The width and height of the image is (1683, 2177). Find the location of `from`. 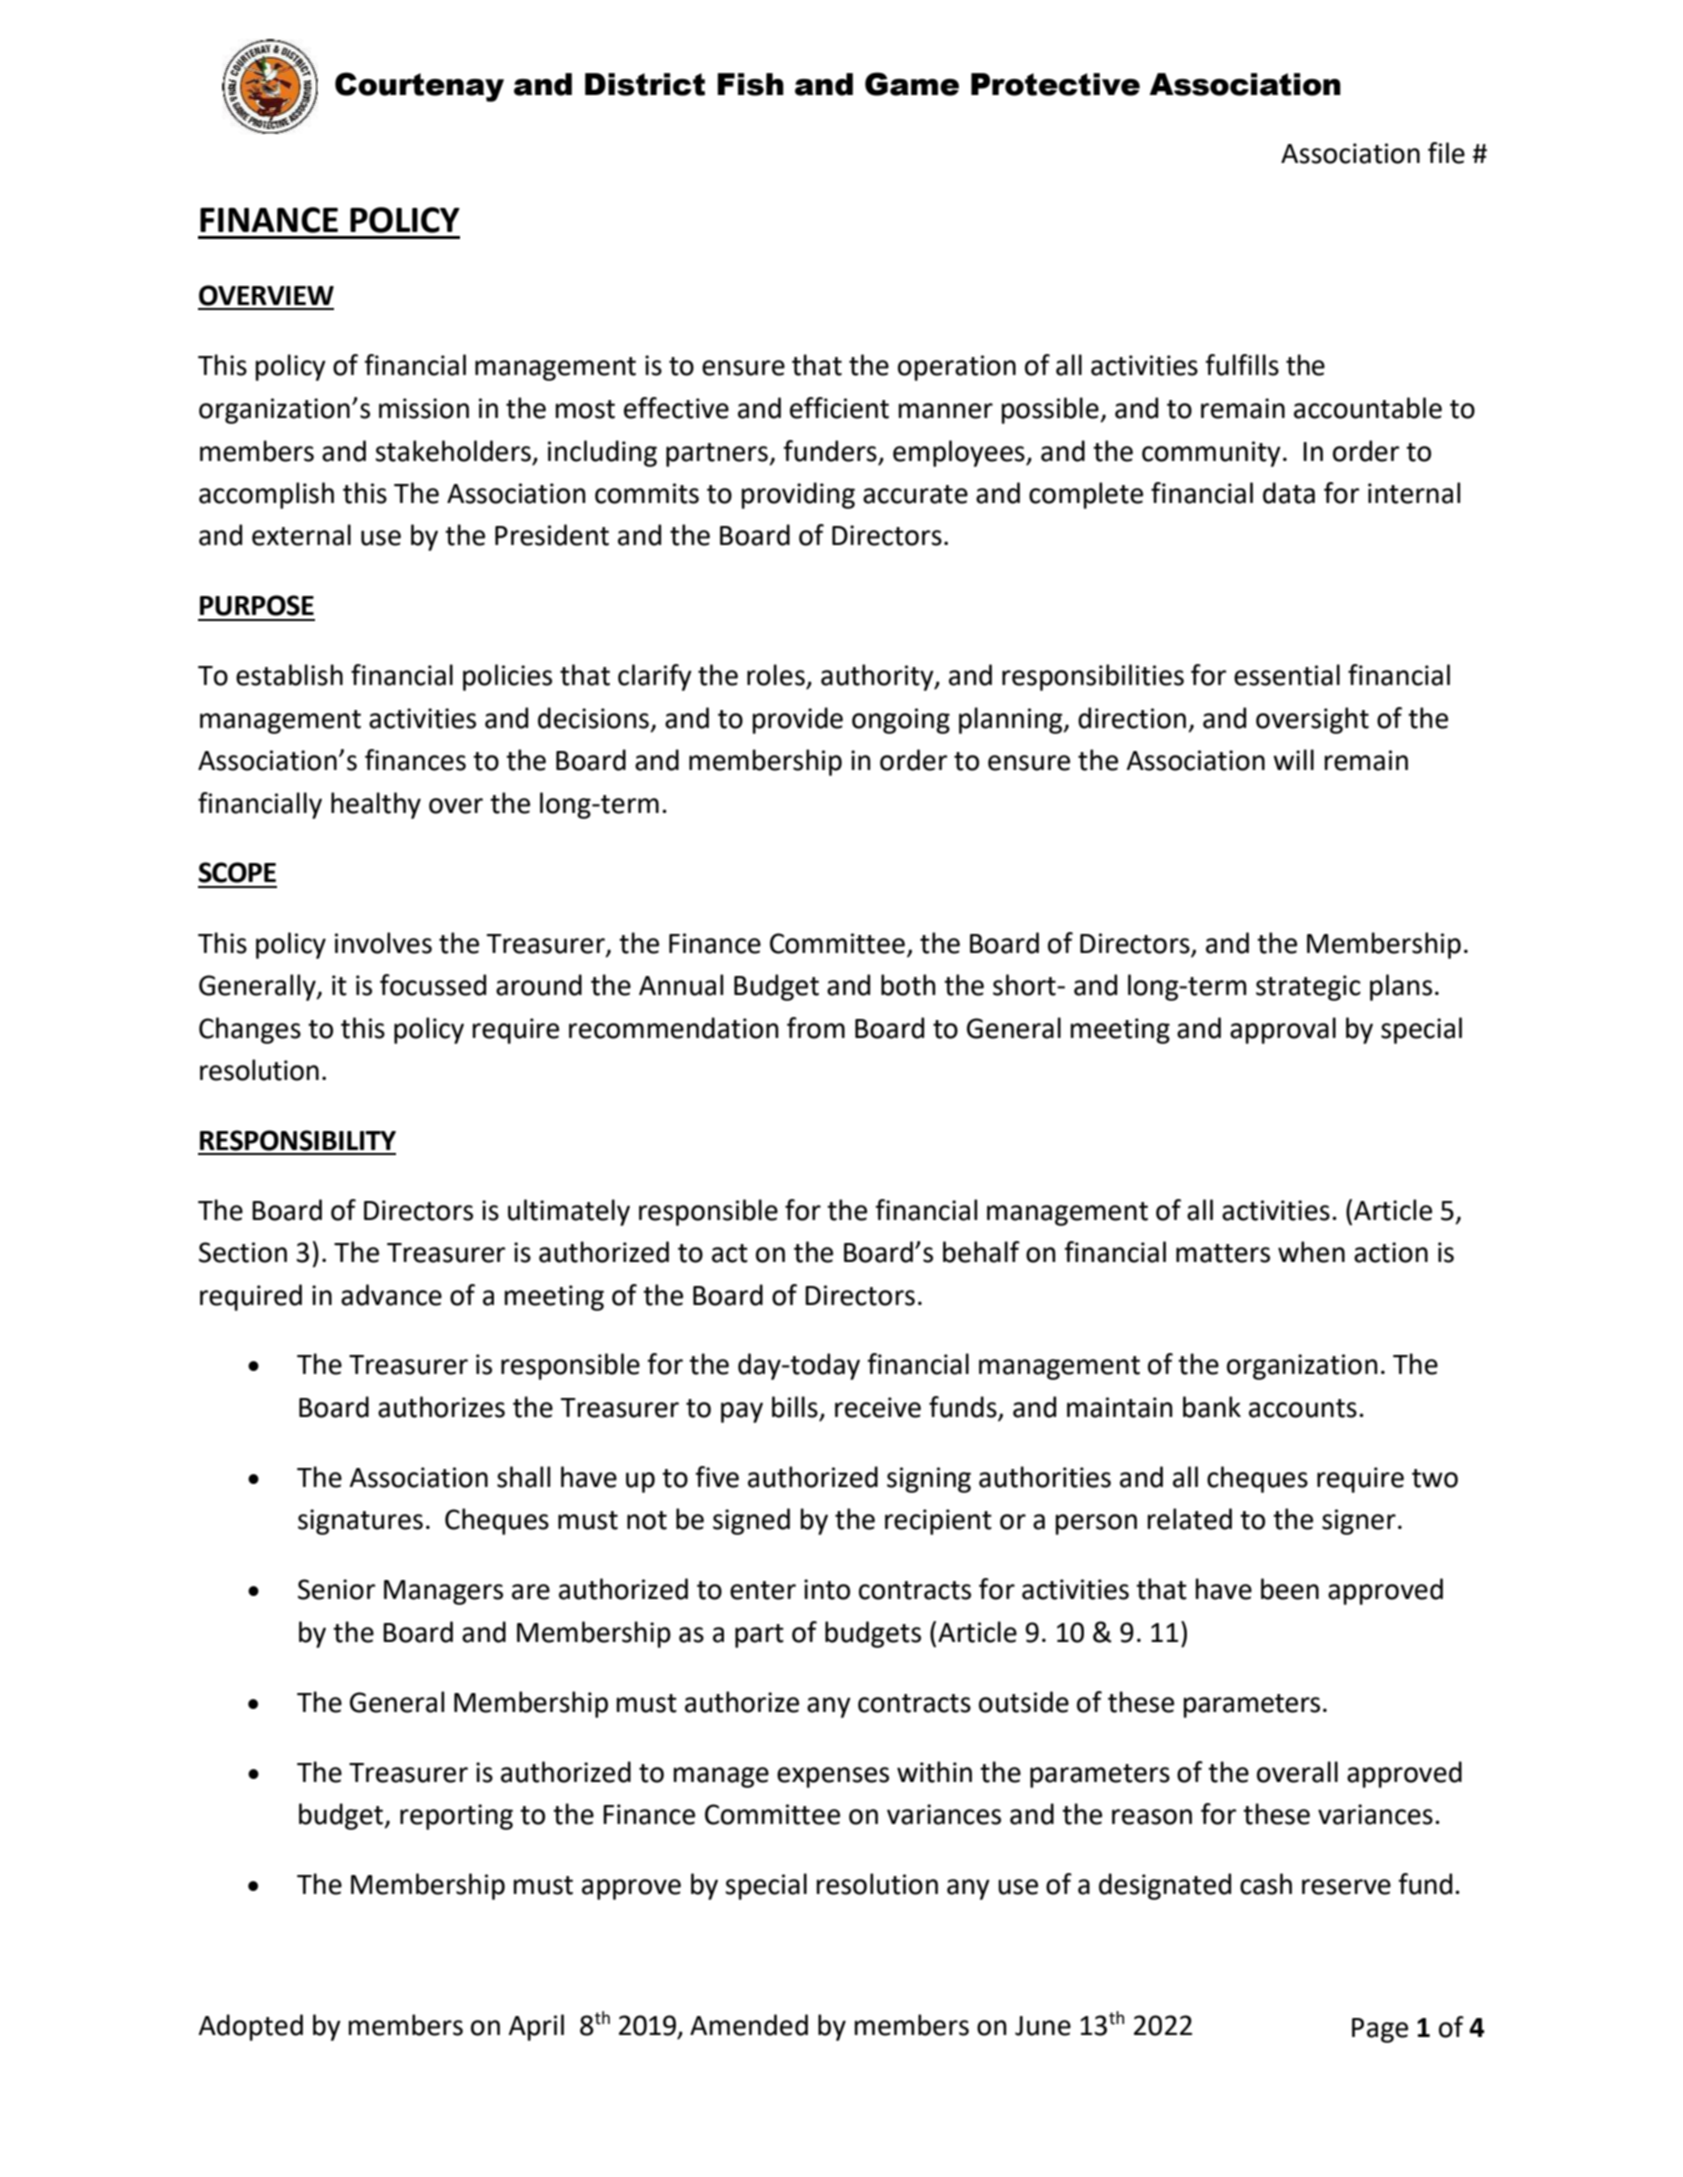

from is located at coordinates (816, 1028).
